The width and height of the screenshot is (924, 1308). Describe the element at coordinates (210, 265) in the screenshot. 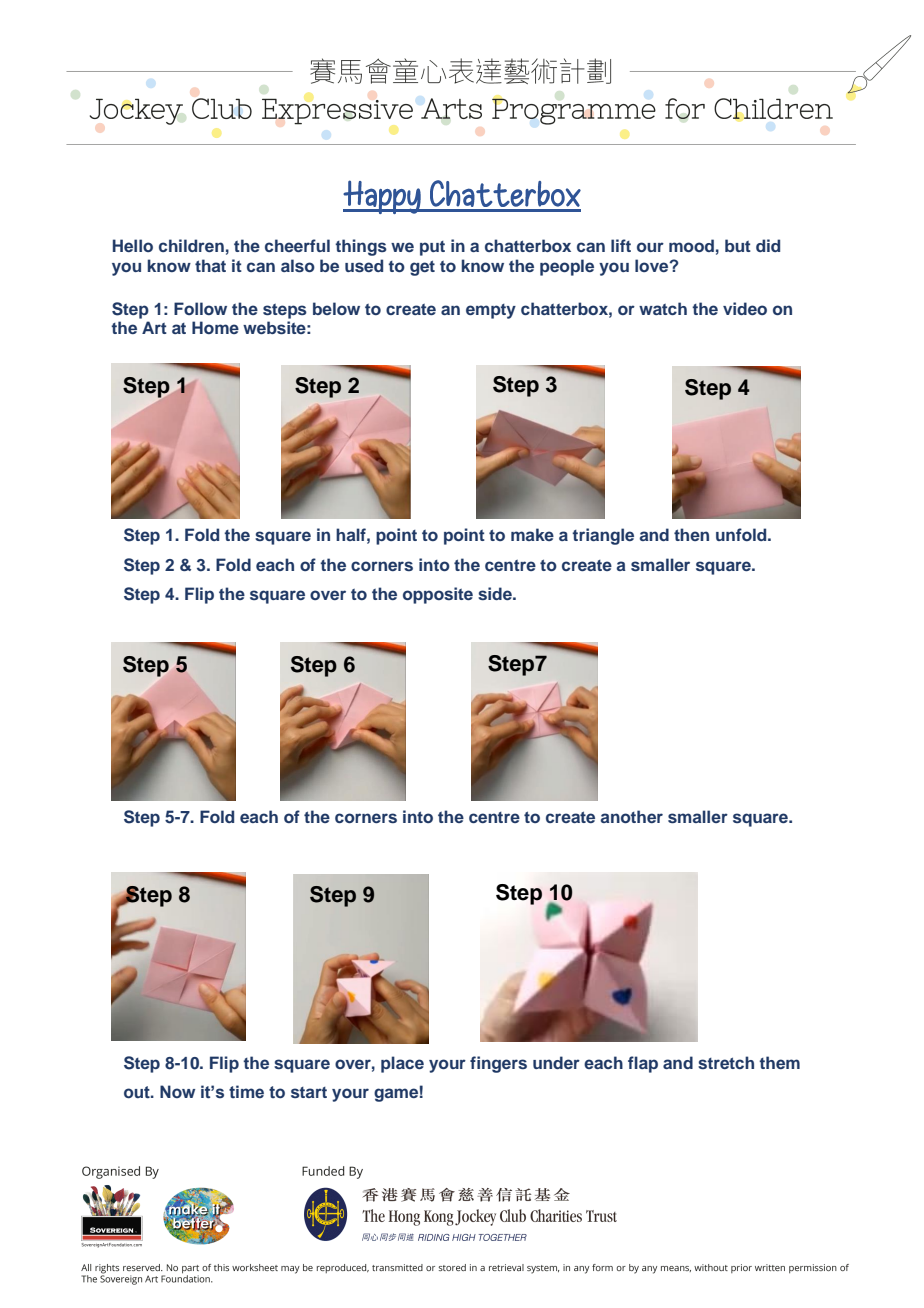

I see `that` at that location.
